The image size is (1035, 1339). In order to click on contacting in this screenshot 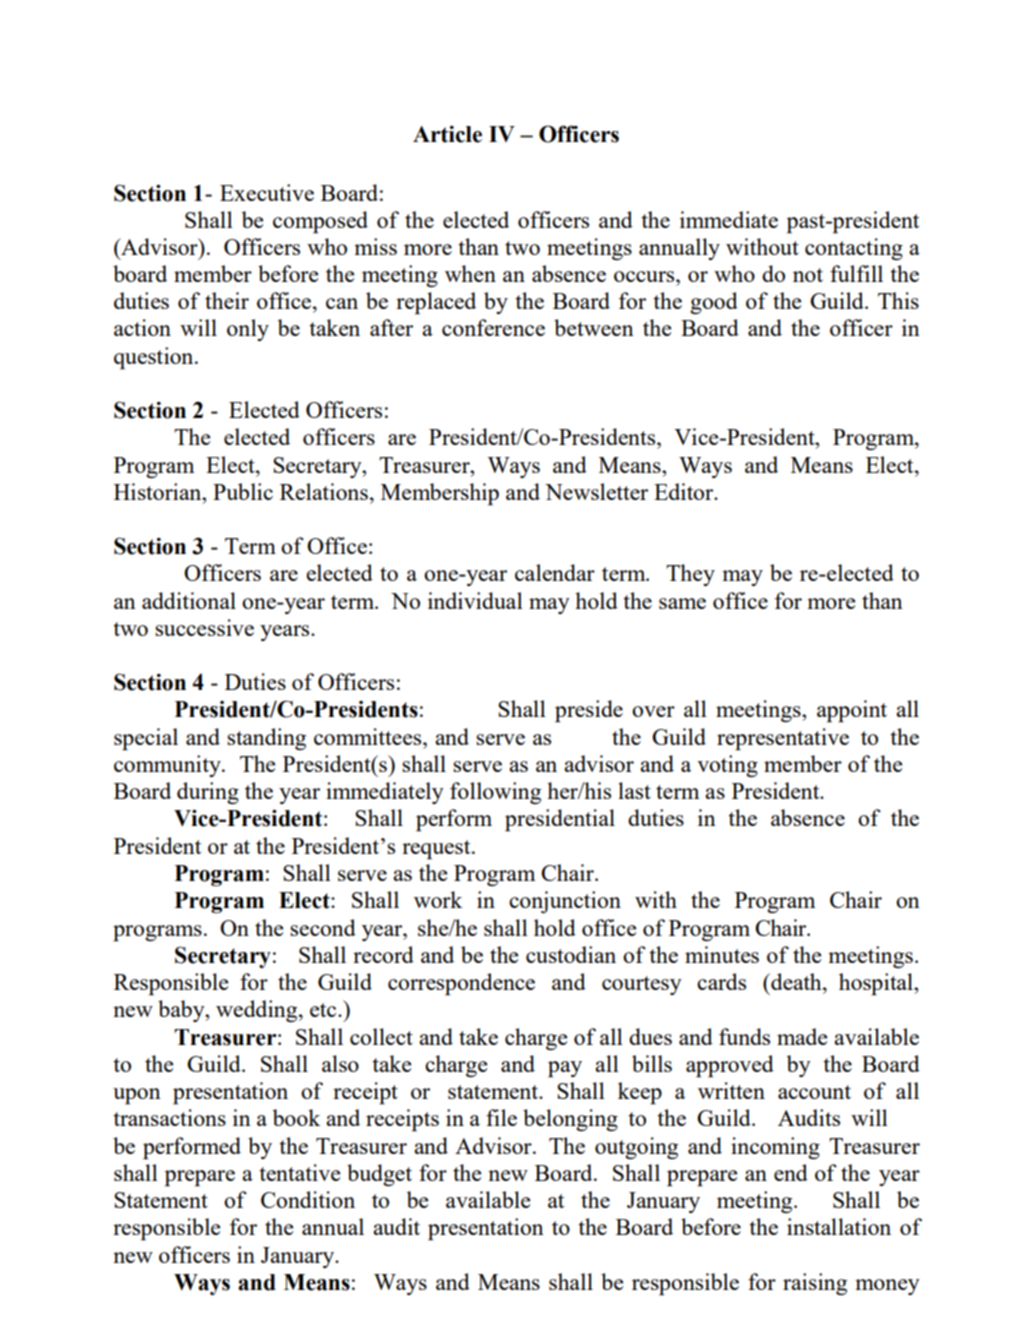, I will do `click(854, 249)`.
